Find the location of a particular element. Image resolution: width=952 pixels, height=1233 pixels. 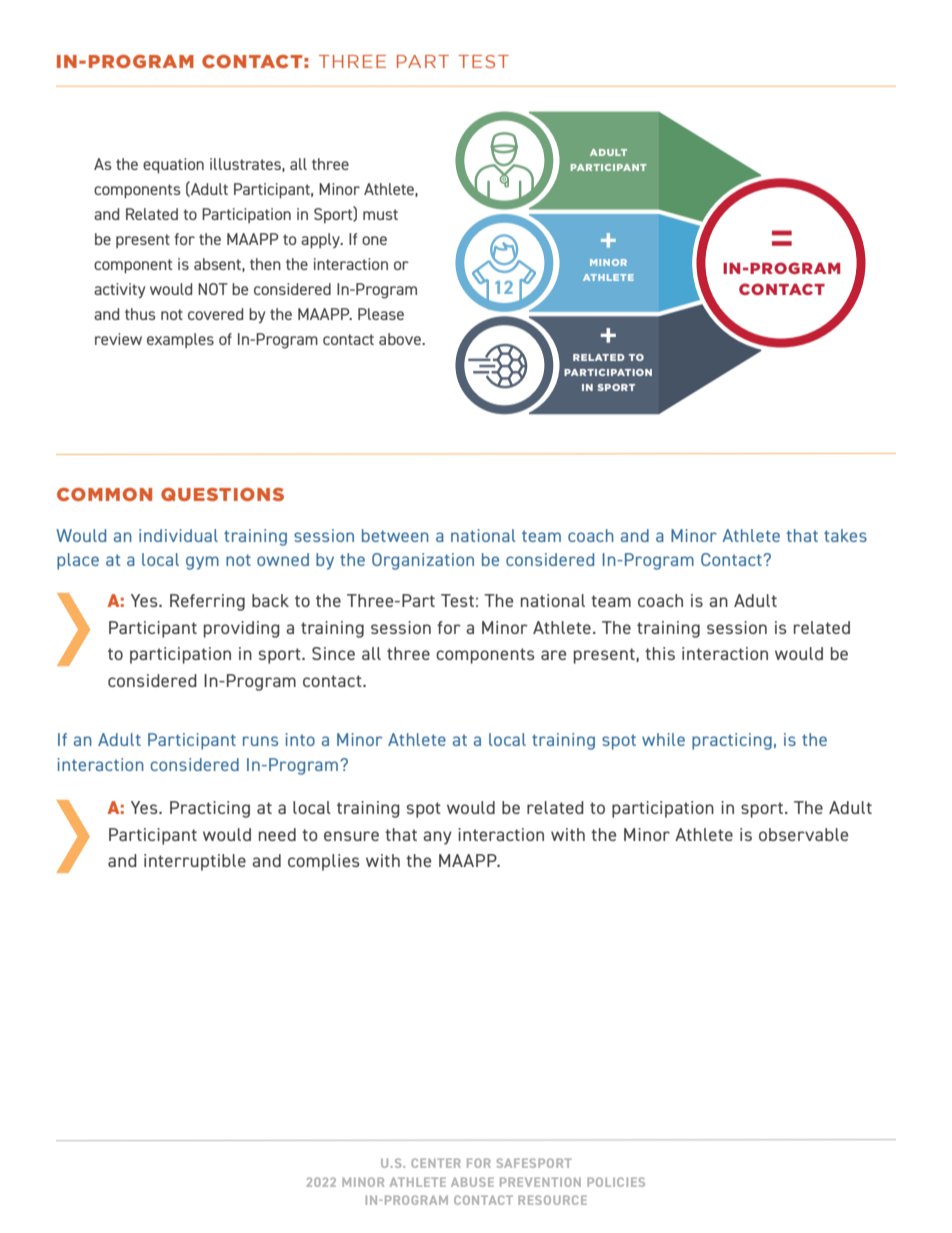

POLICIES is located at coordinates (616, 1182).
